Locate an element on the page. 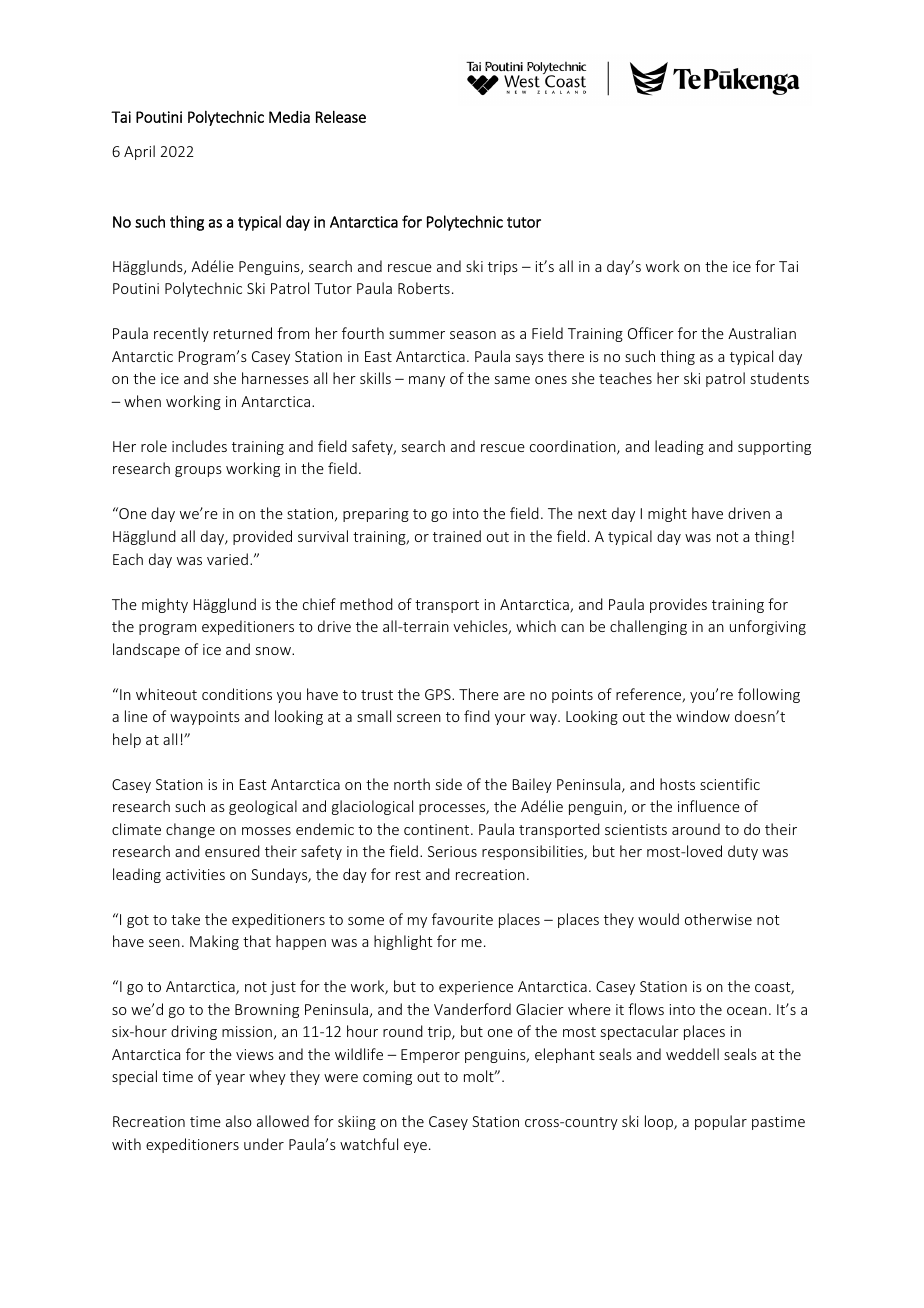 This page has width=924, height=1308. eye is located at coordinates (415, 1147).
